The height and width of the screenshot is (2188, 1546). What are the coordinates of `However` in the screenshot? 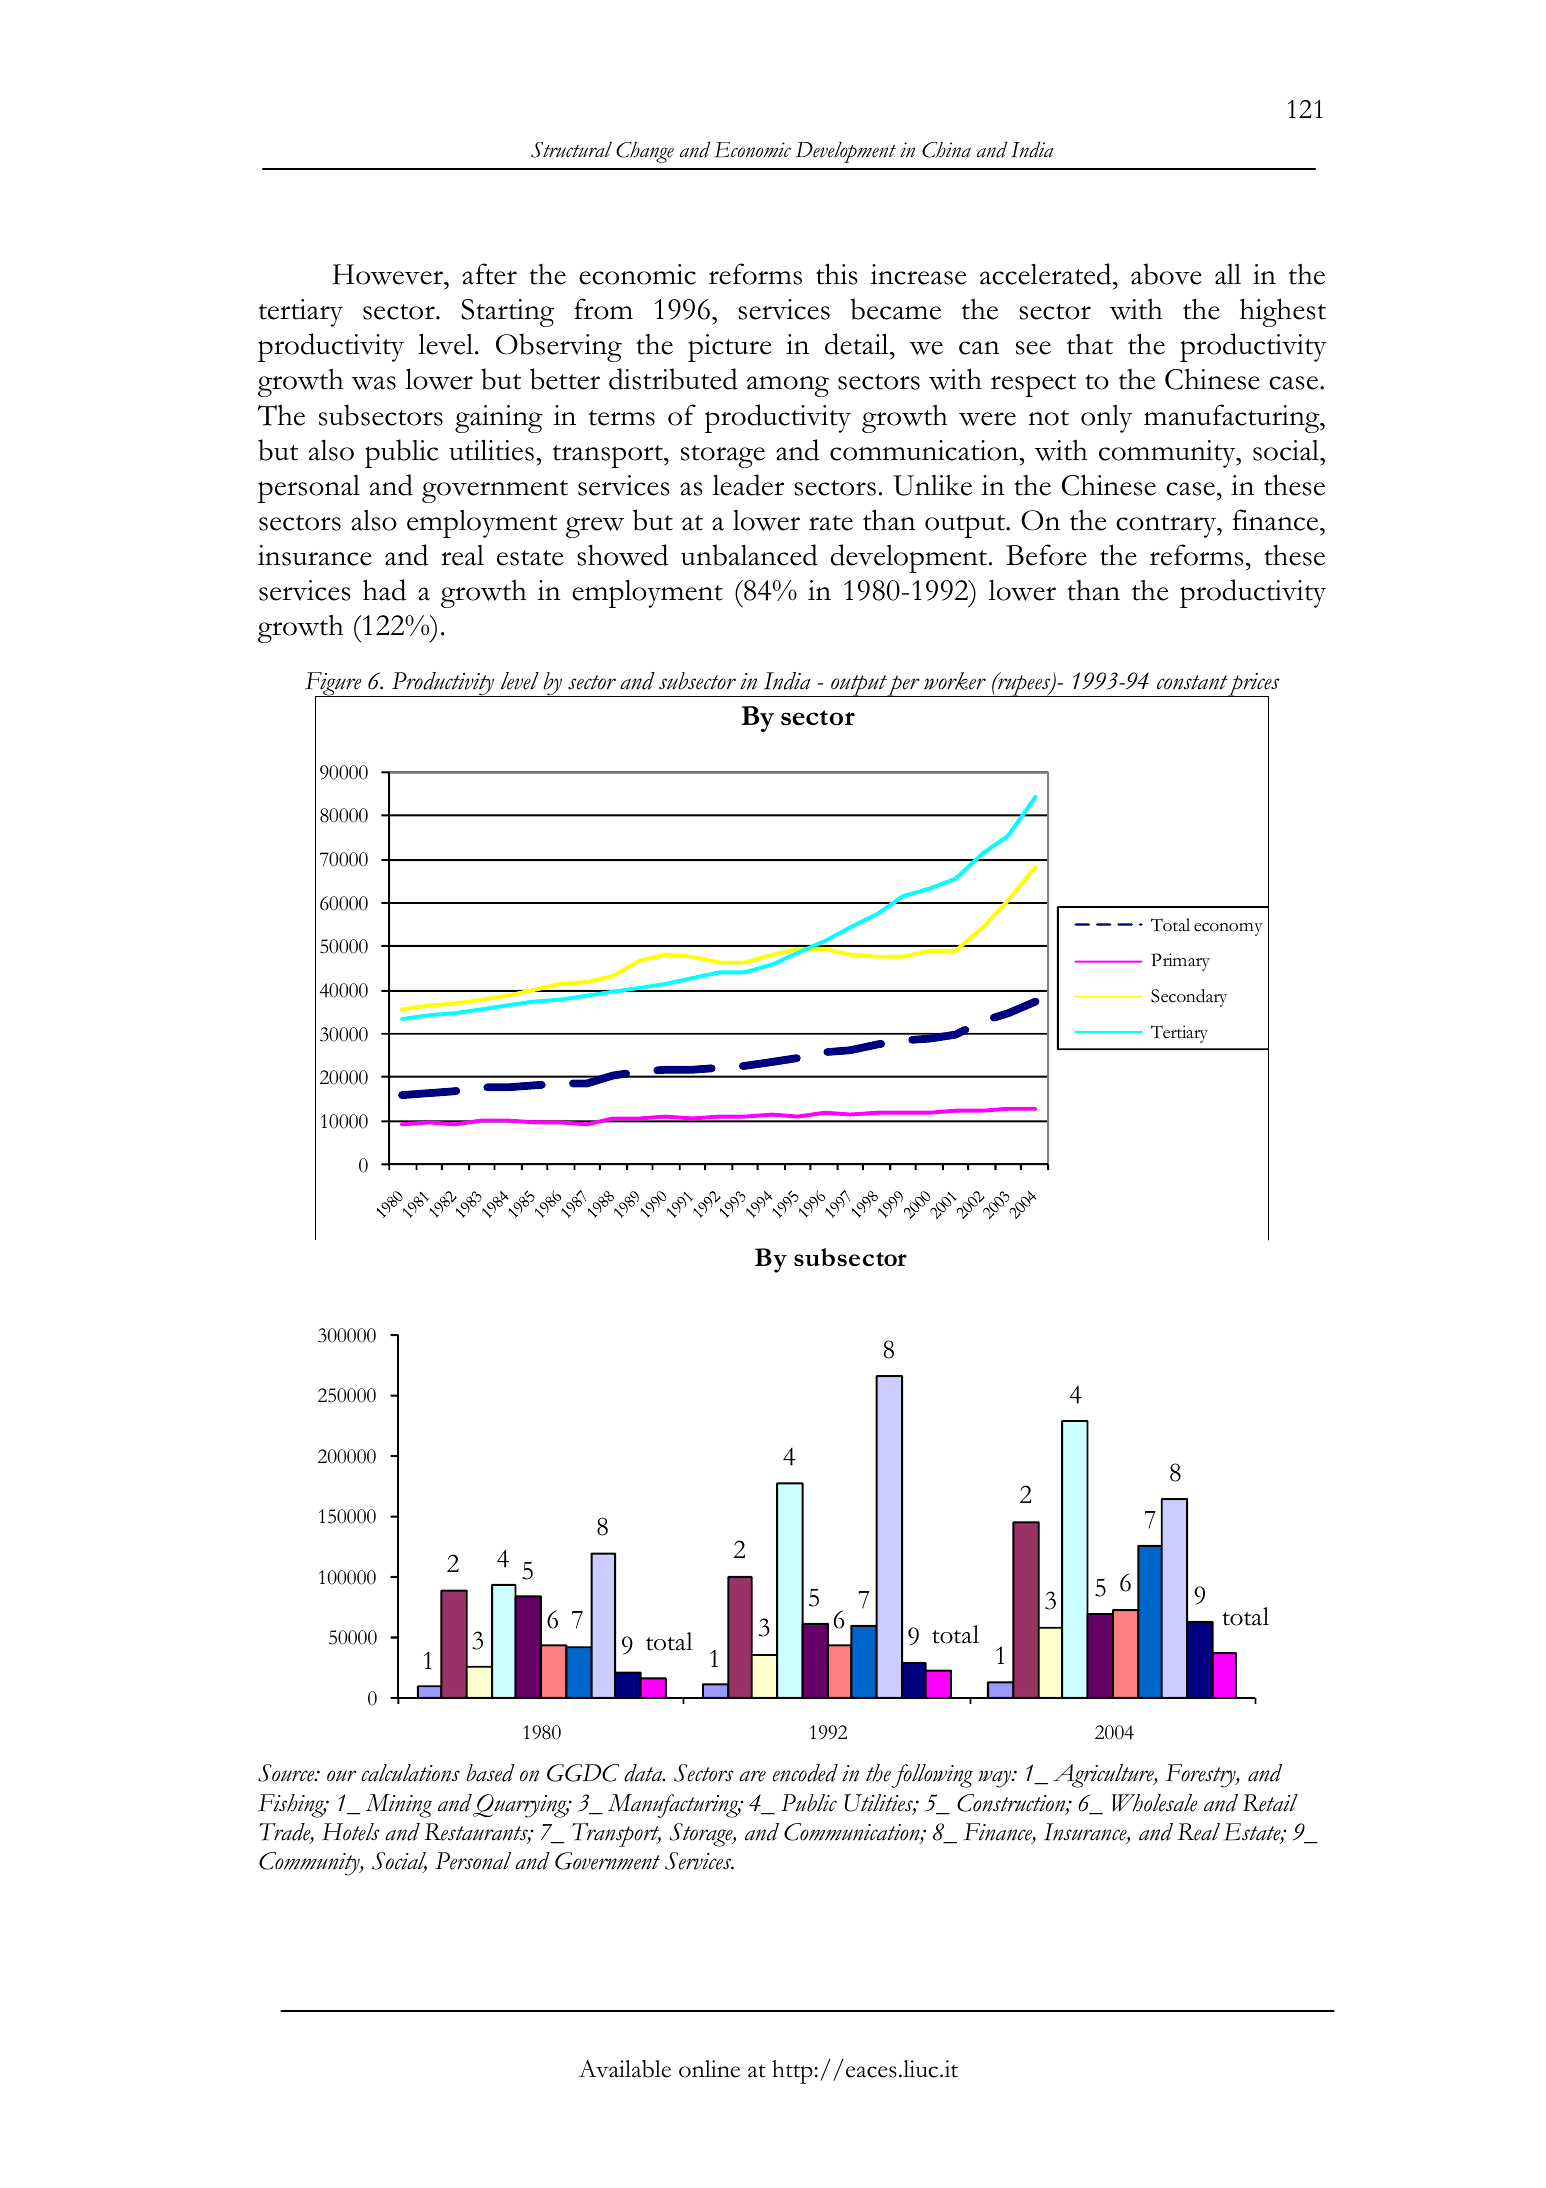 It's located at (388, 274).
